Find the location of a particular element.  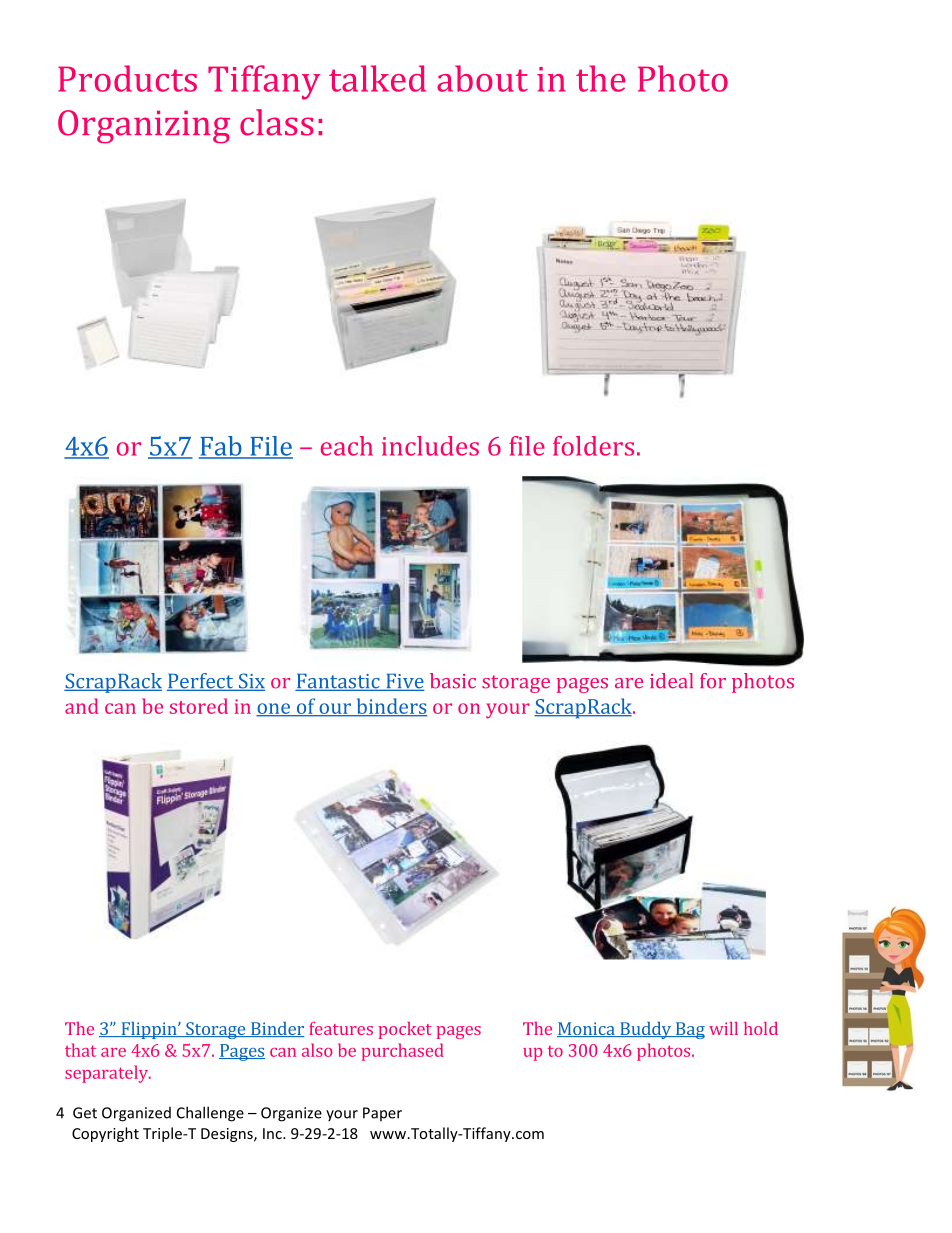

Challenge is located at coordinates (210, 1114).
